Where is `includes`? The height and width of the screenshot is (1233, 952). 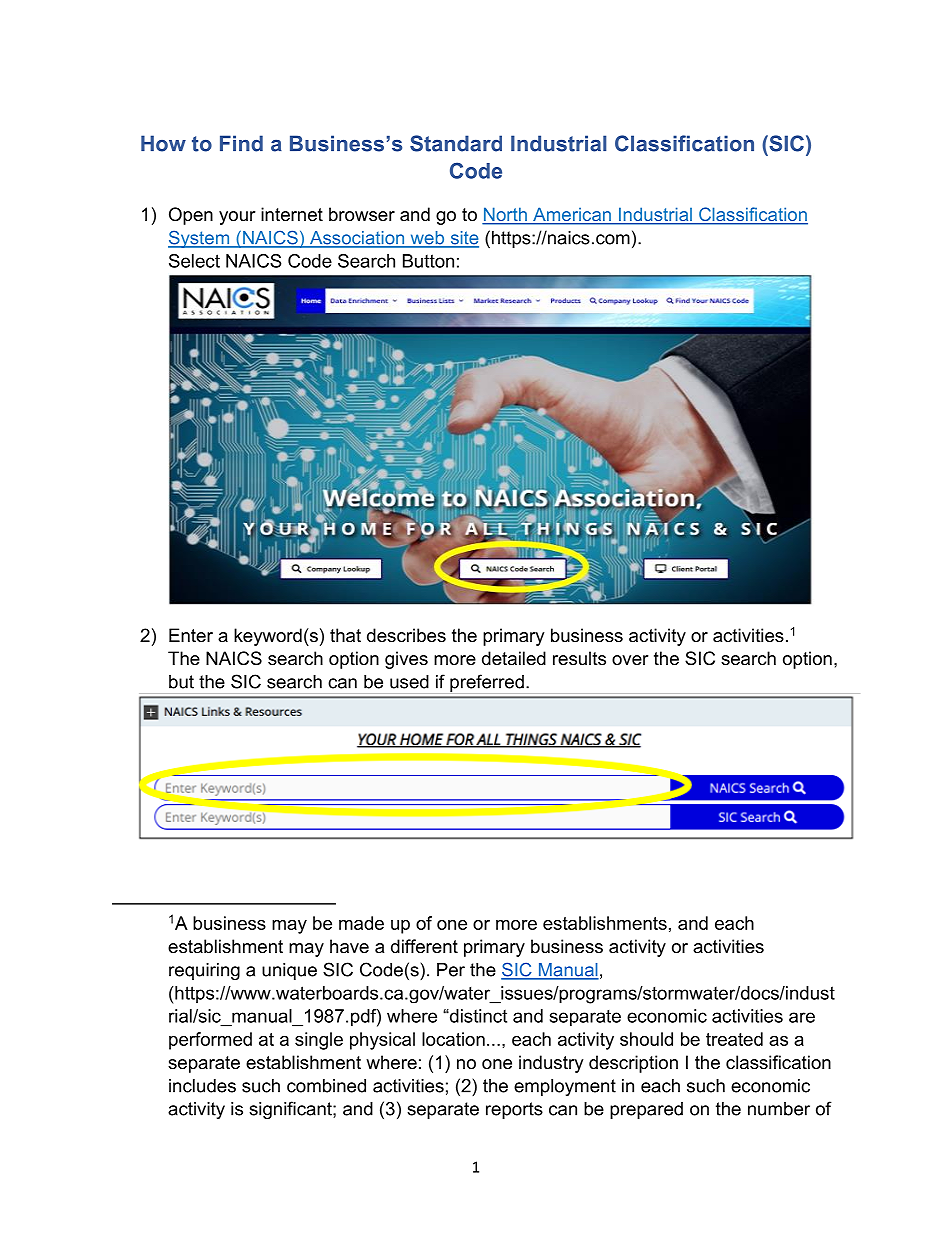 includes is located at coordinates (202, 1086).
